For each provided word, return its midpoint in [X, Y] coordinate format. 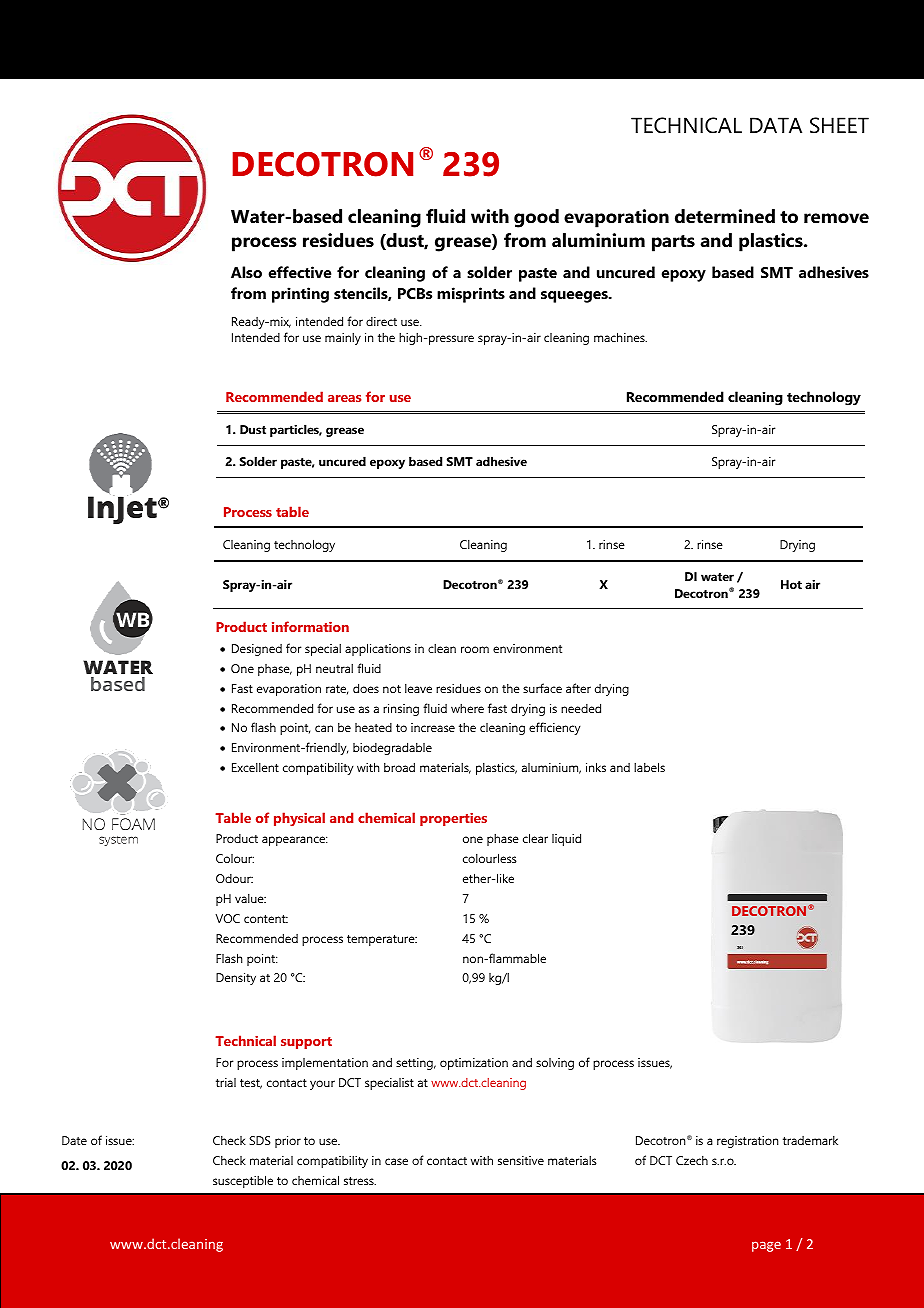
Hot [791, 584]
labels [649, 767]
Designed [257, 650]
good [536, 218]
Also [246, 272]
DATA [776, 125]
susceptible [243, 1181]
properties [453, 819]
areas [344, 398]
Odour [234, 878]
